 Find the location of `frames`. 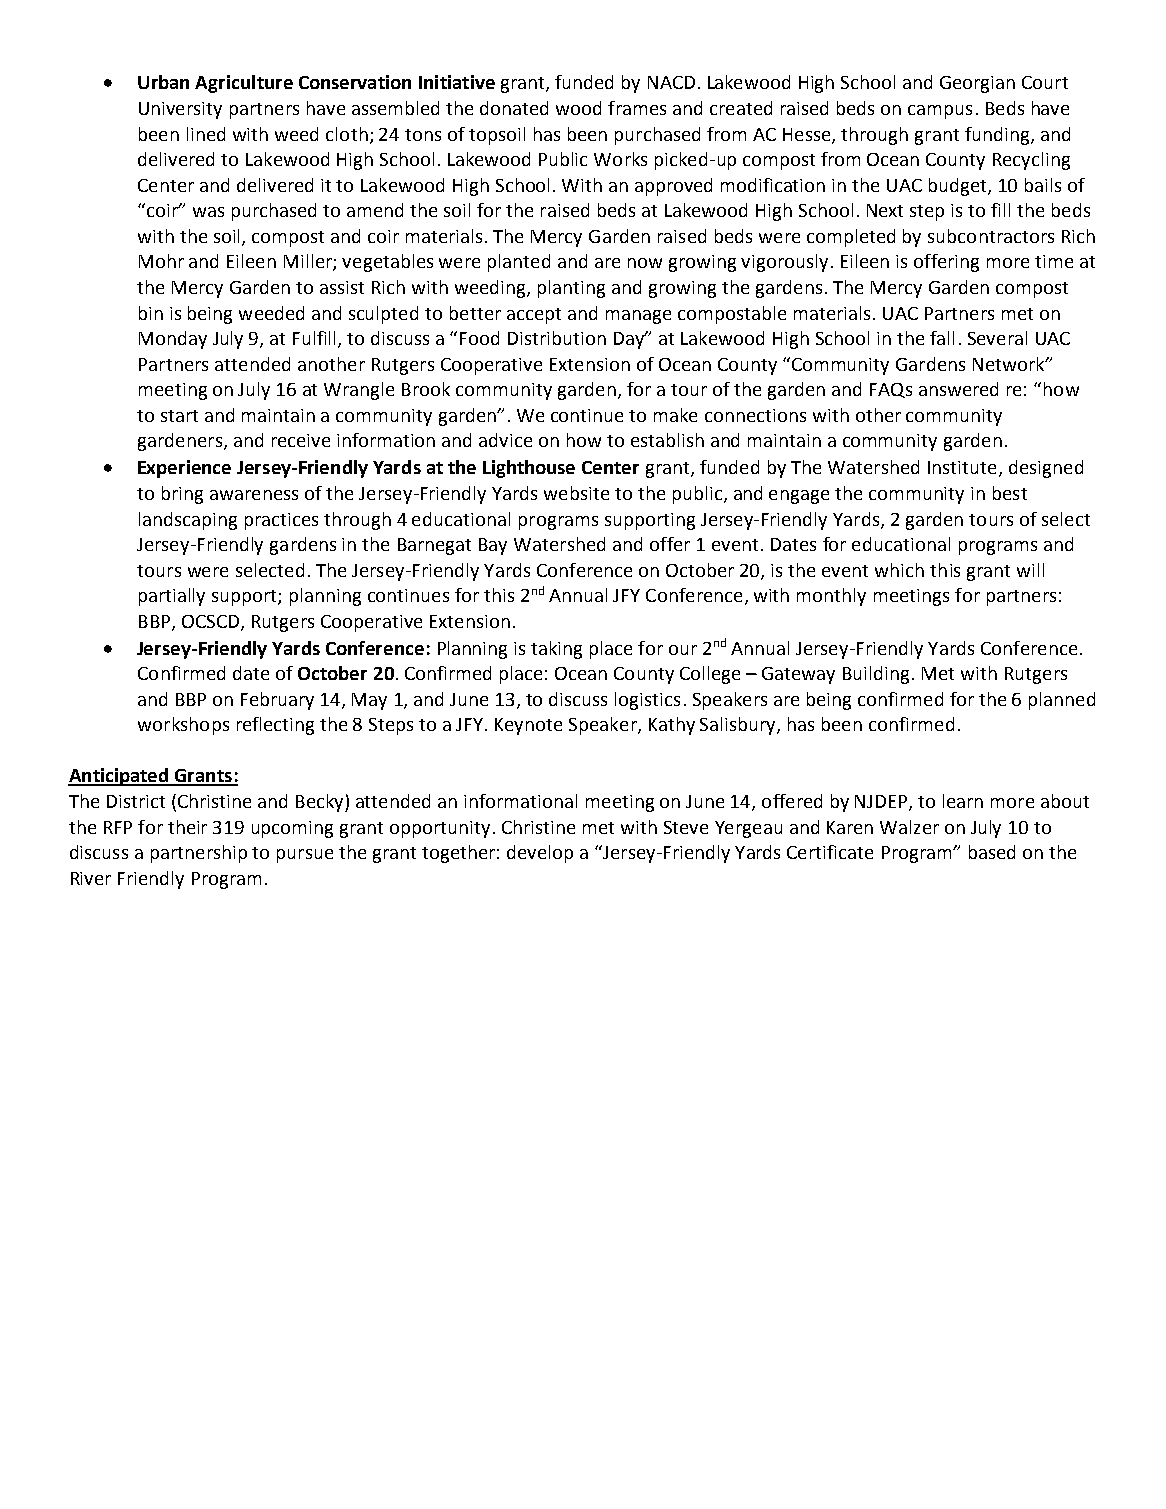

frames is located at coordinates (637, 108).
